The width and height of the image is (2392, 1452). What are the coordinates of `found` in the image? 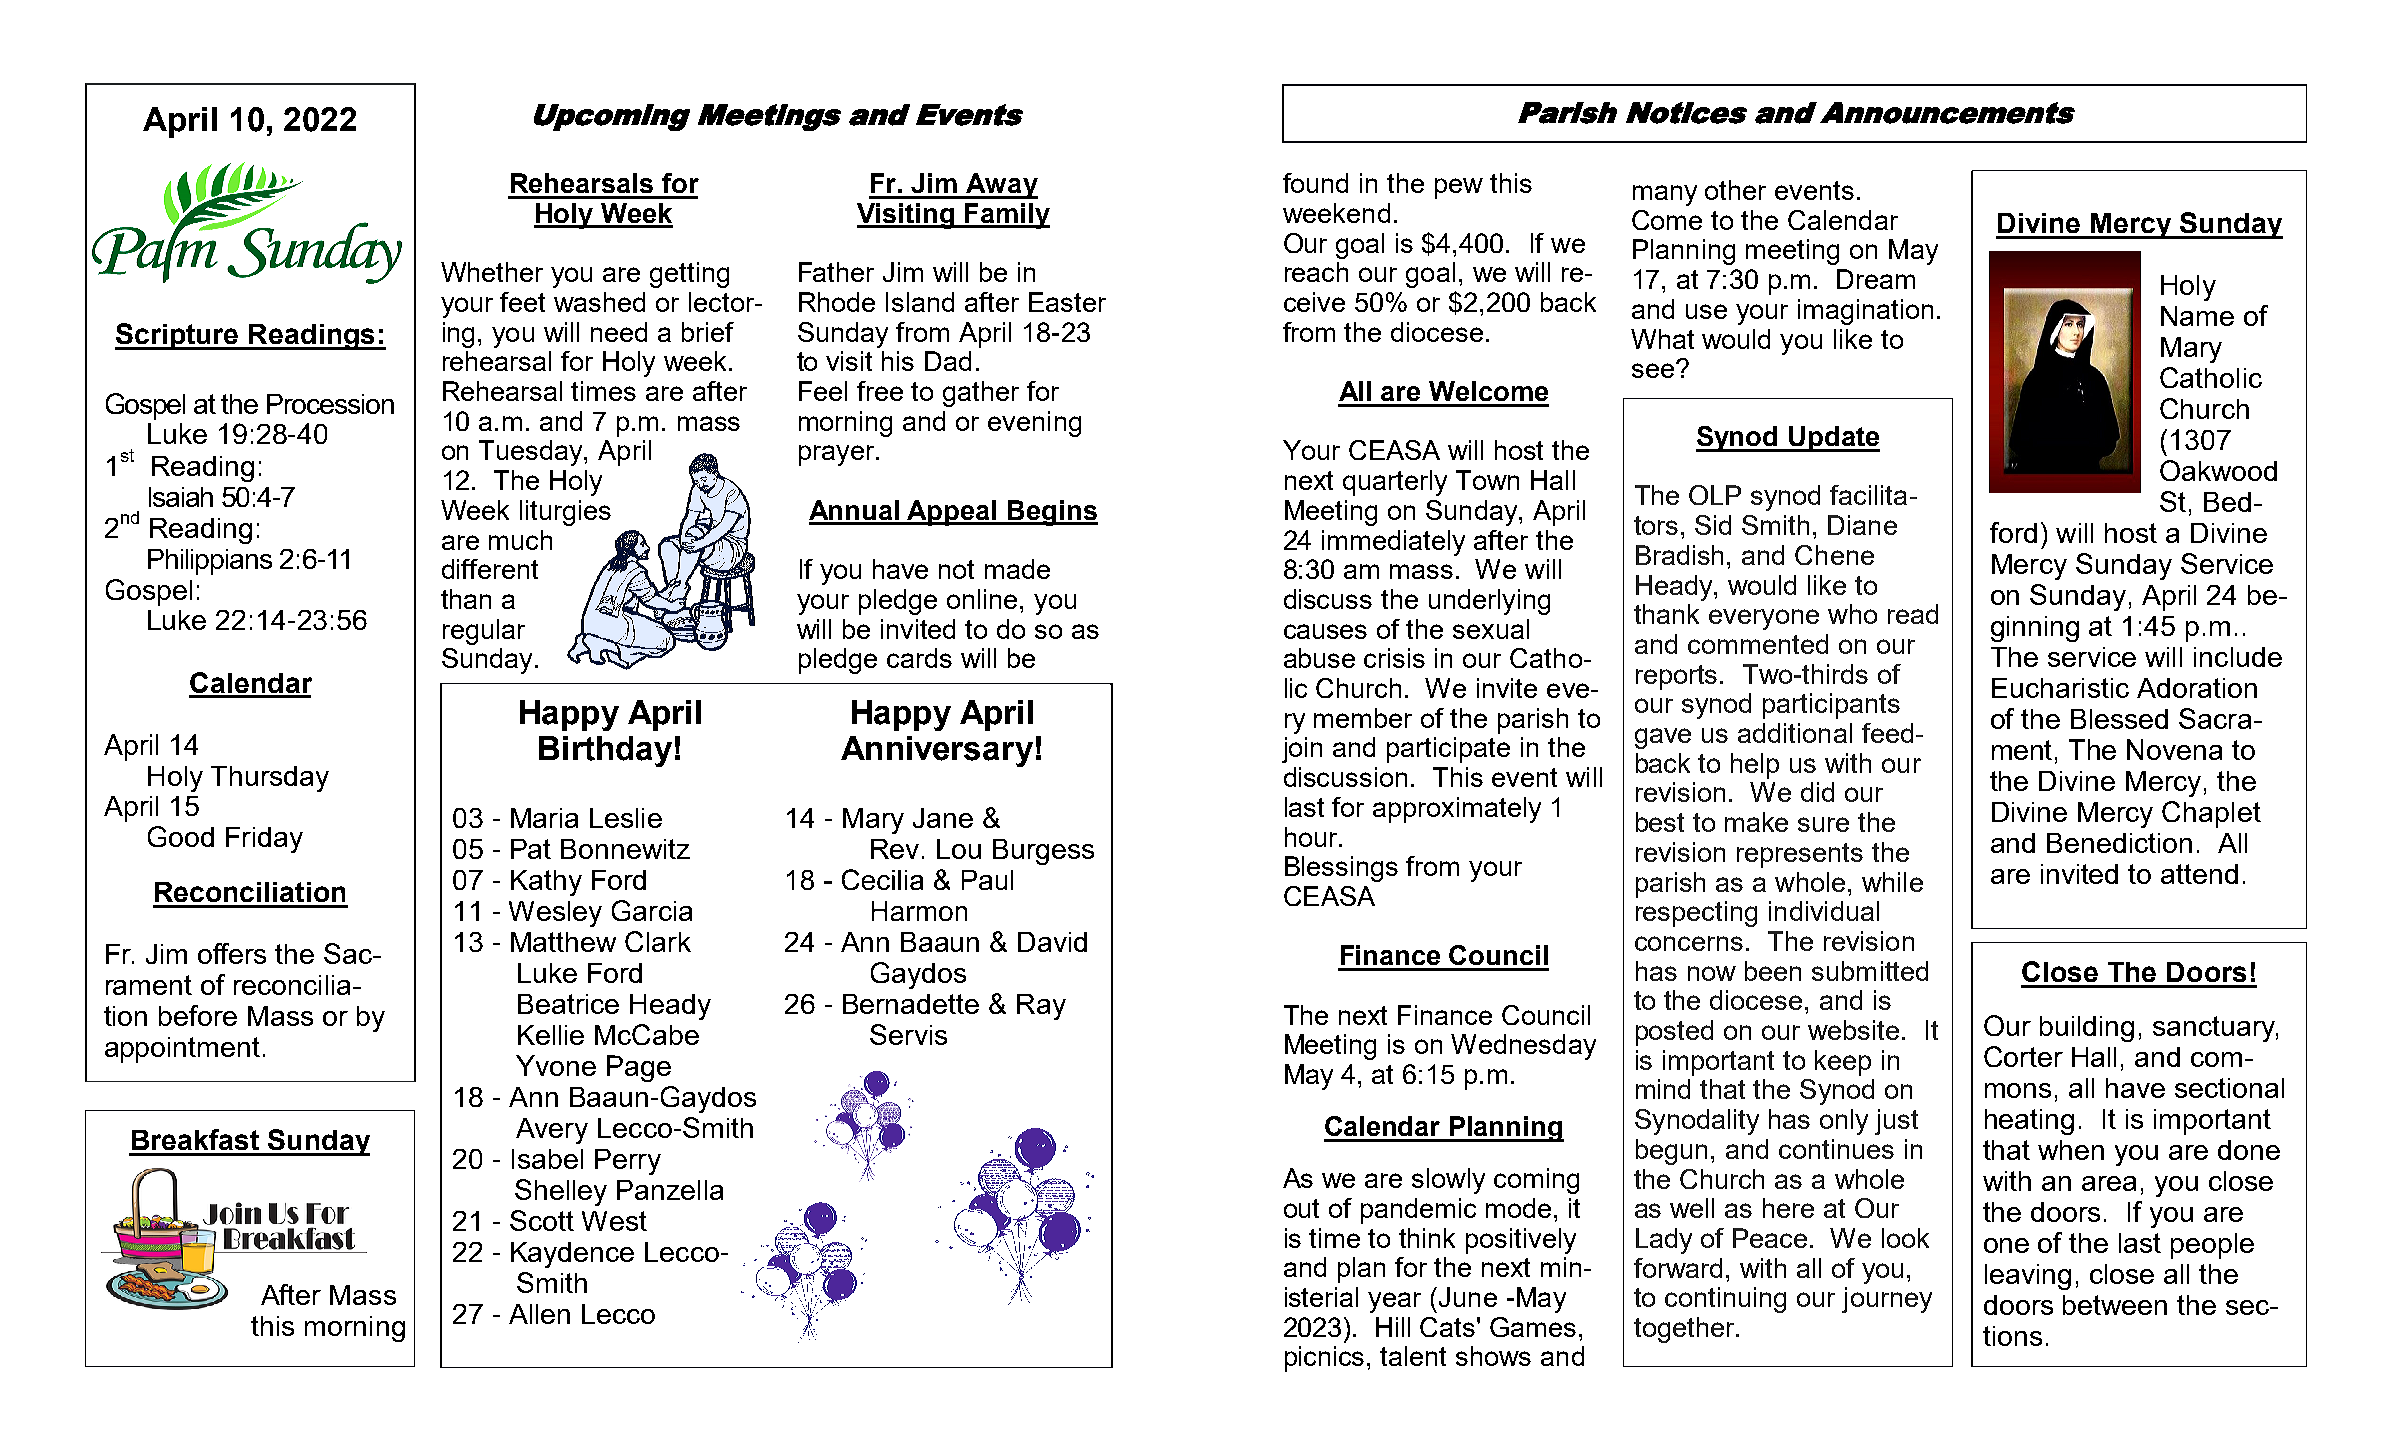 It's located at (1315, 183).
